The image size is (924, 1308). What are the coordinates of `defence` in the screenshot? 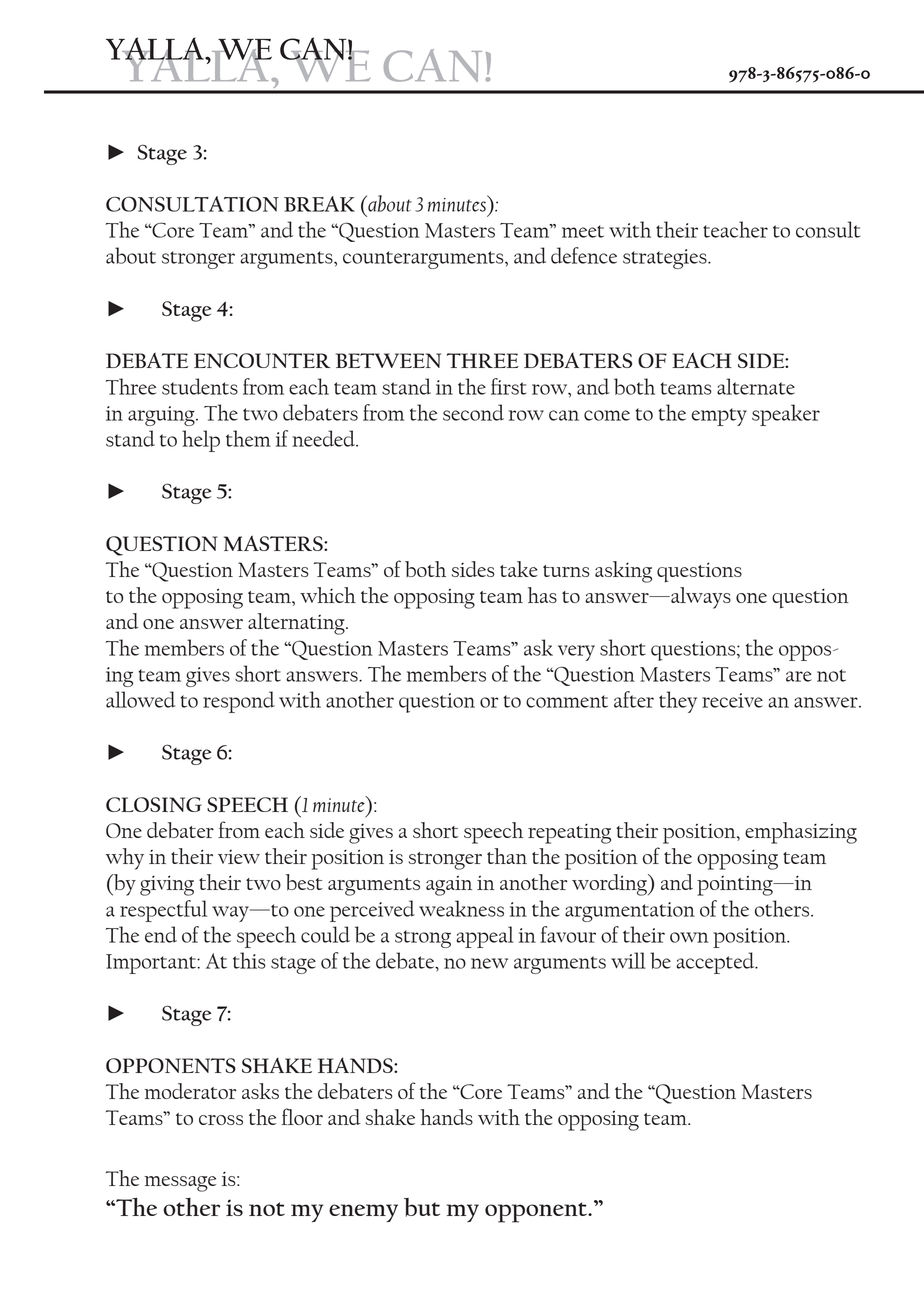 It's located at (584, 255).
